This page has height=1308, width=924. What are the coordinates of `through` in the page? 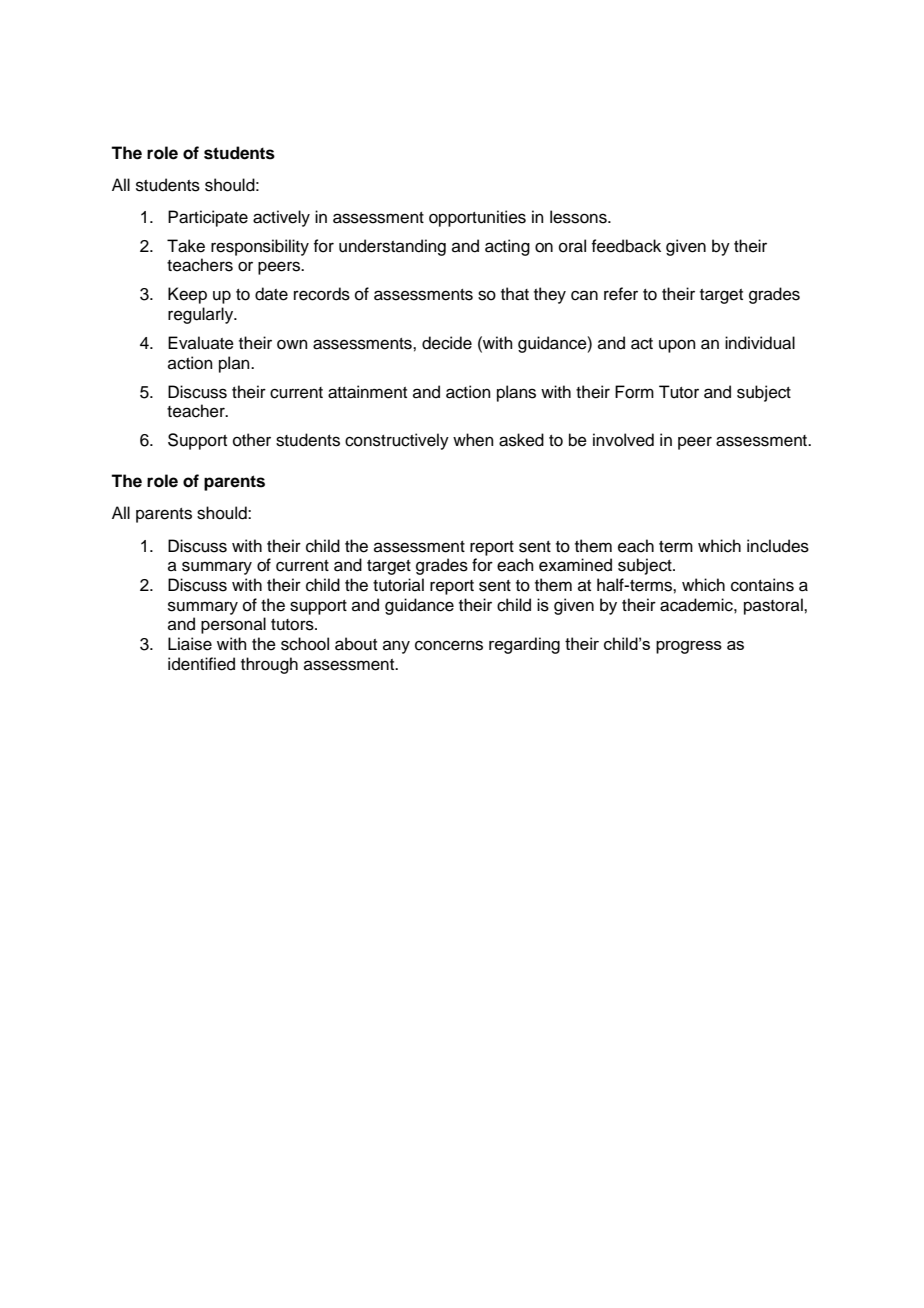 It's located at (269, 665).
